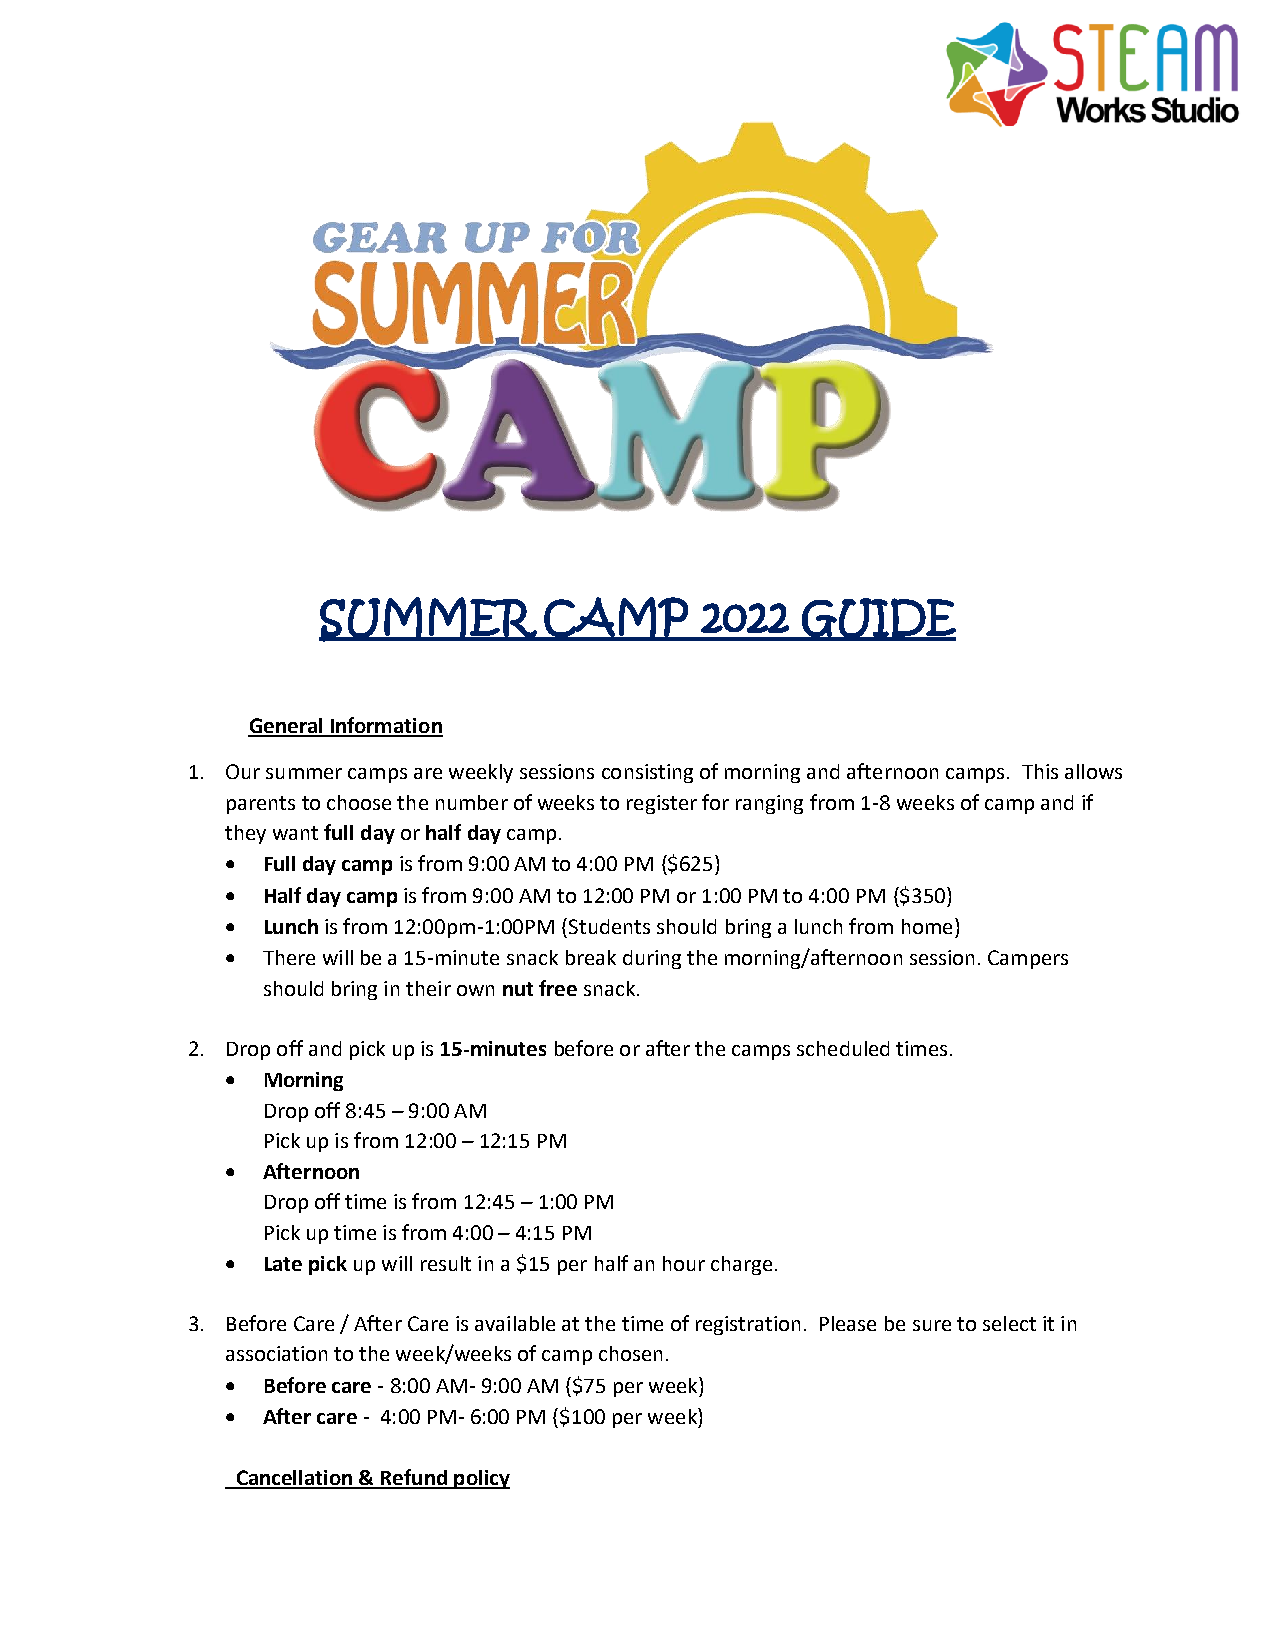 The image size is (1275, 1650). I want to click on hour, so click(684, 1263).
